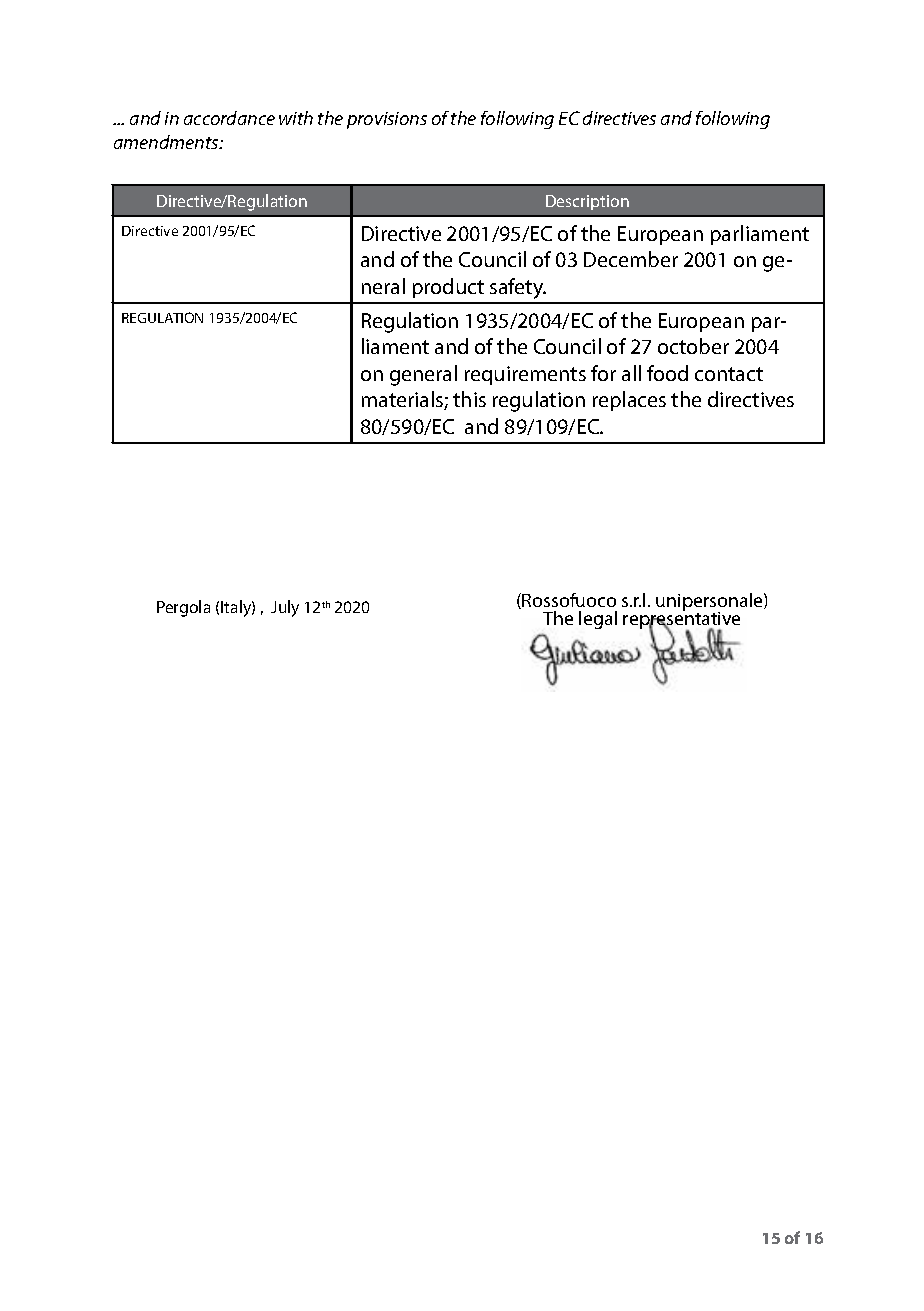 The width and height of the screenshot is (924, 1311). Describe the element at coordinates (693, 346) in the screenshot. I see `october` at that location.
